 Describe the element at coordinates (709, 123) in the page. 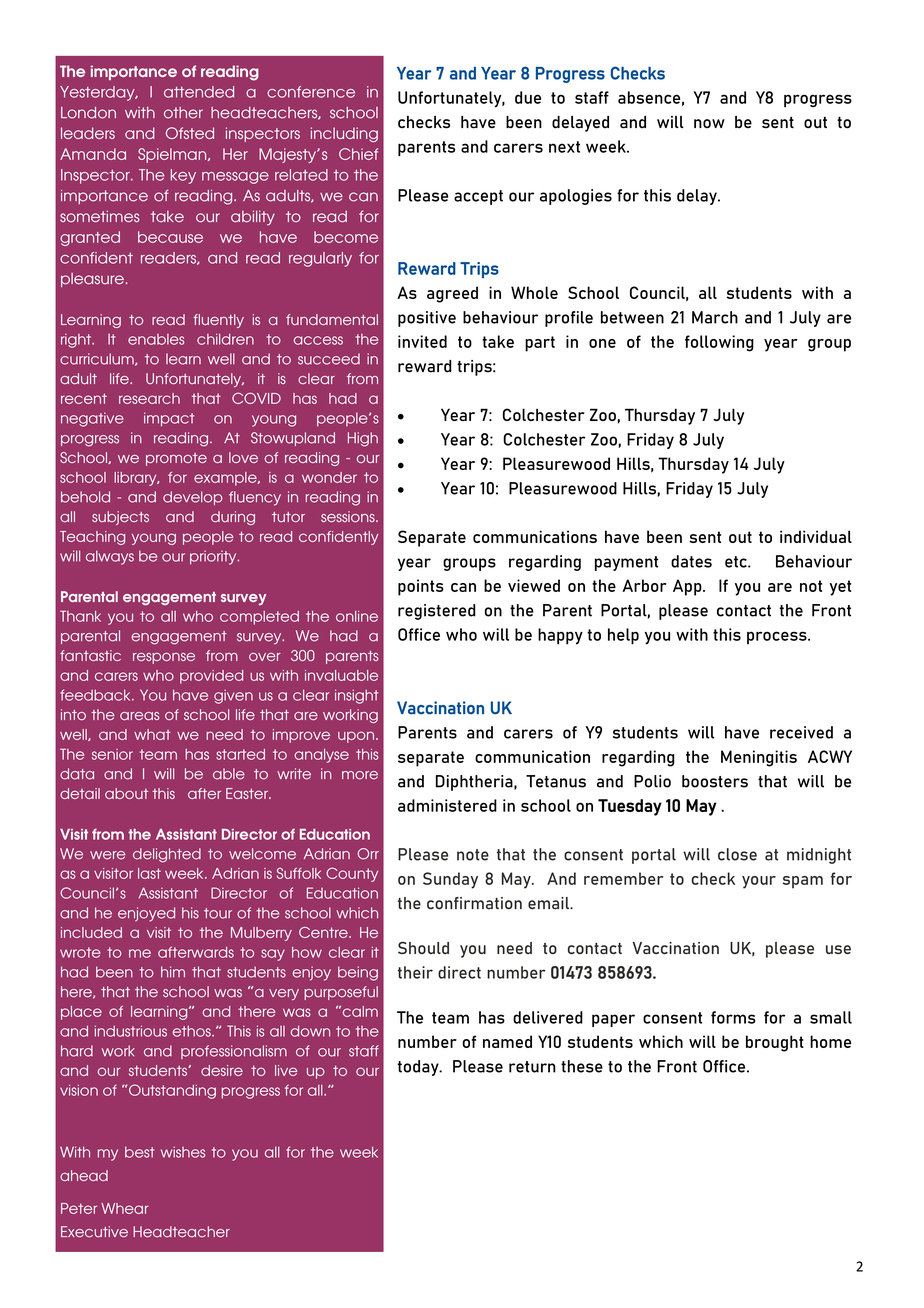

I see `now` at that location.
